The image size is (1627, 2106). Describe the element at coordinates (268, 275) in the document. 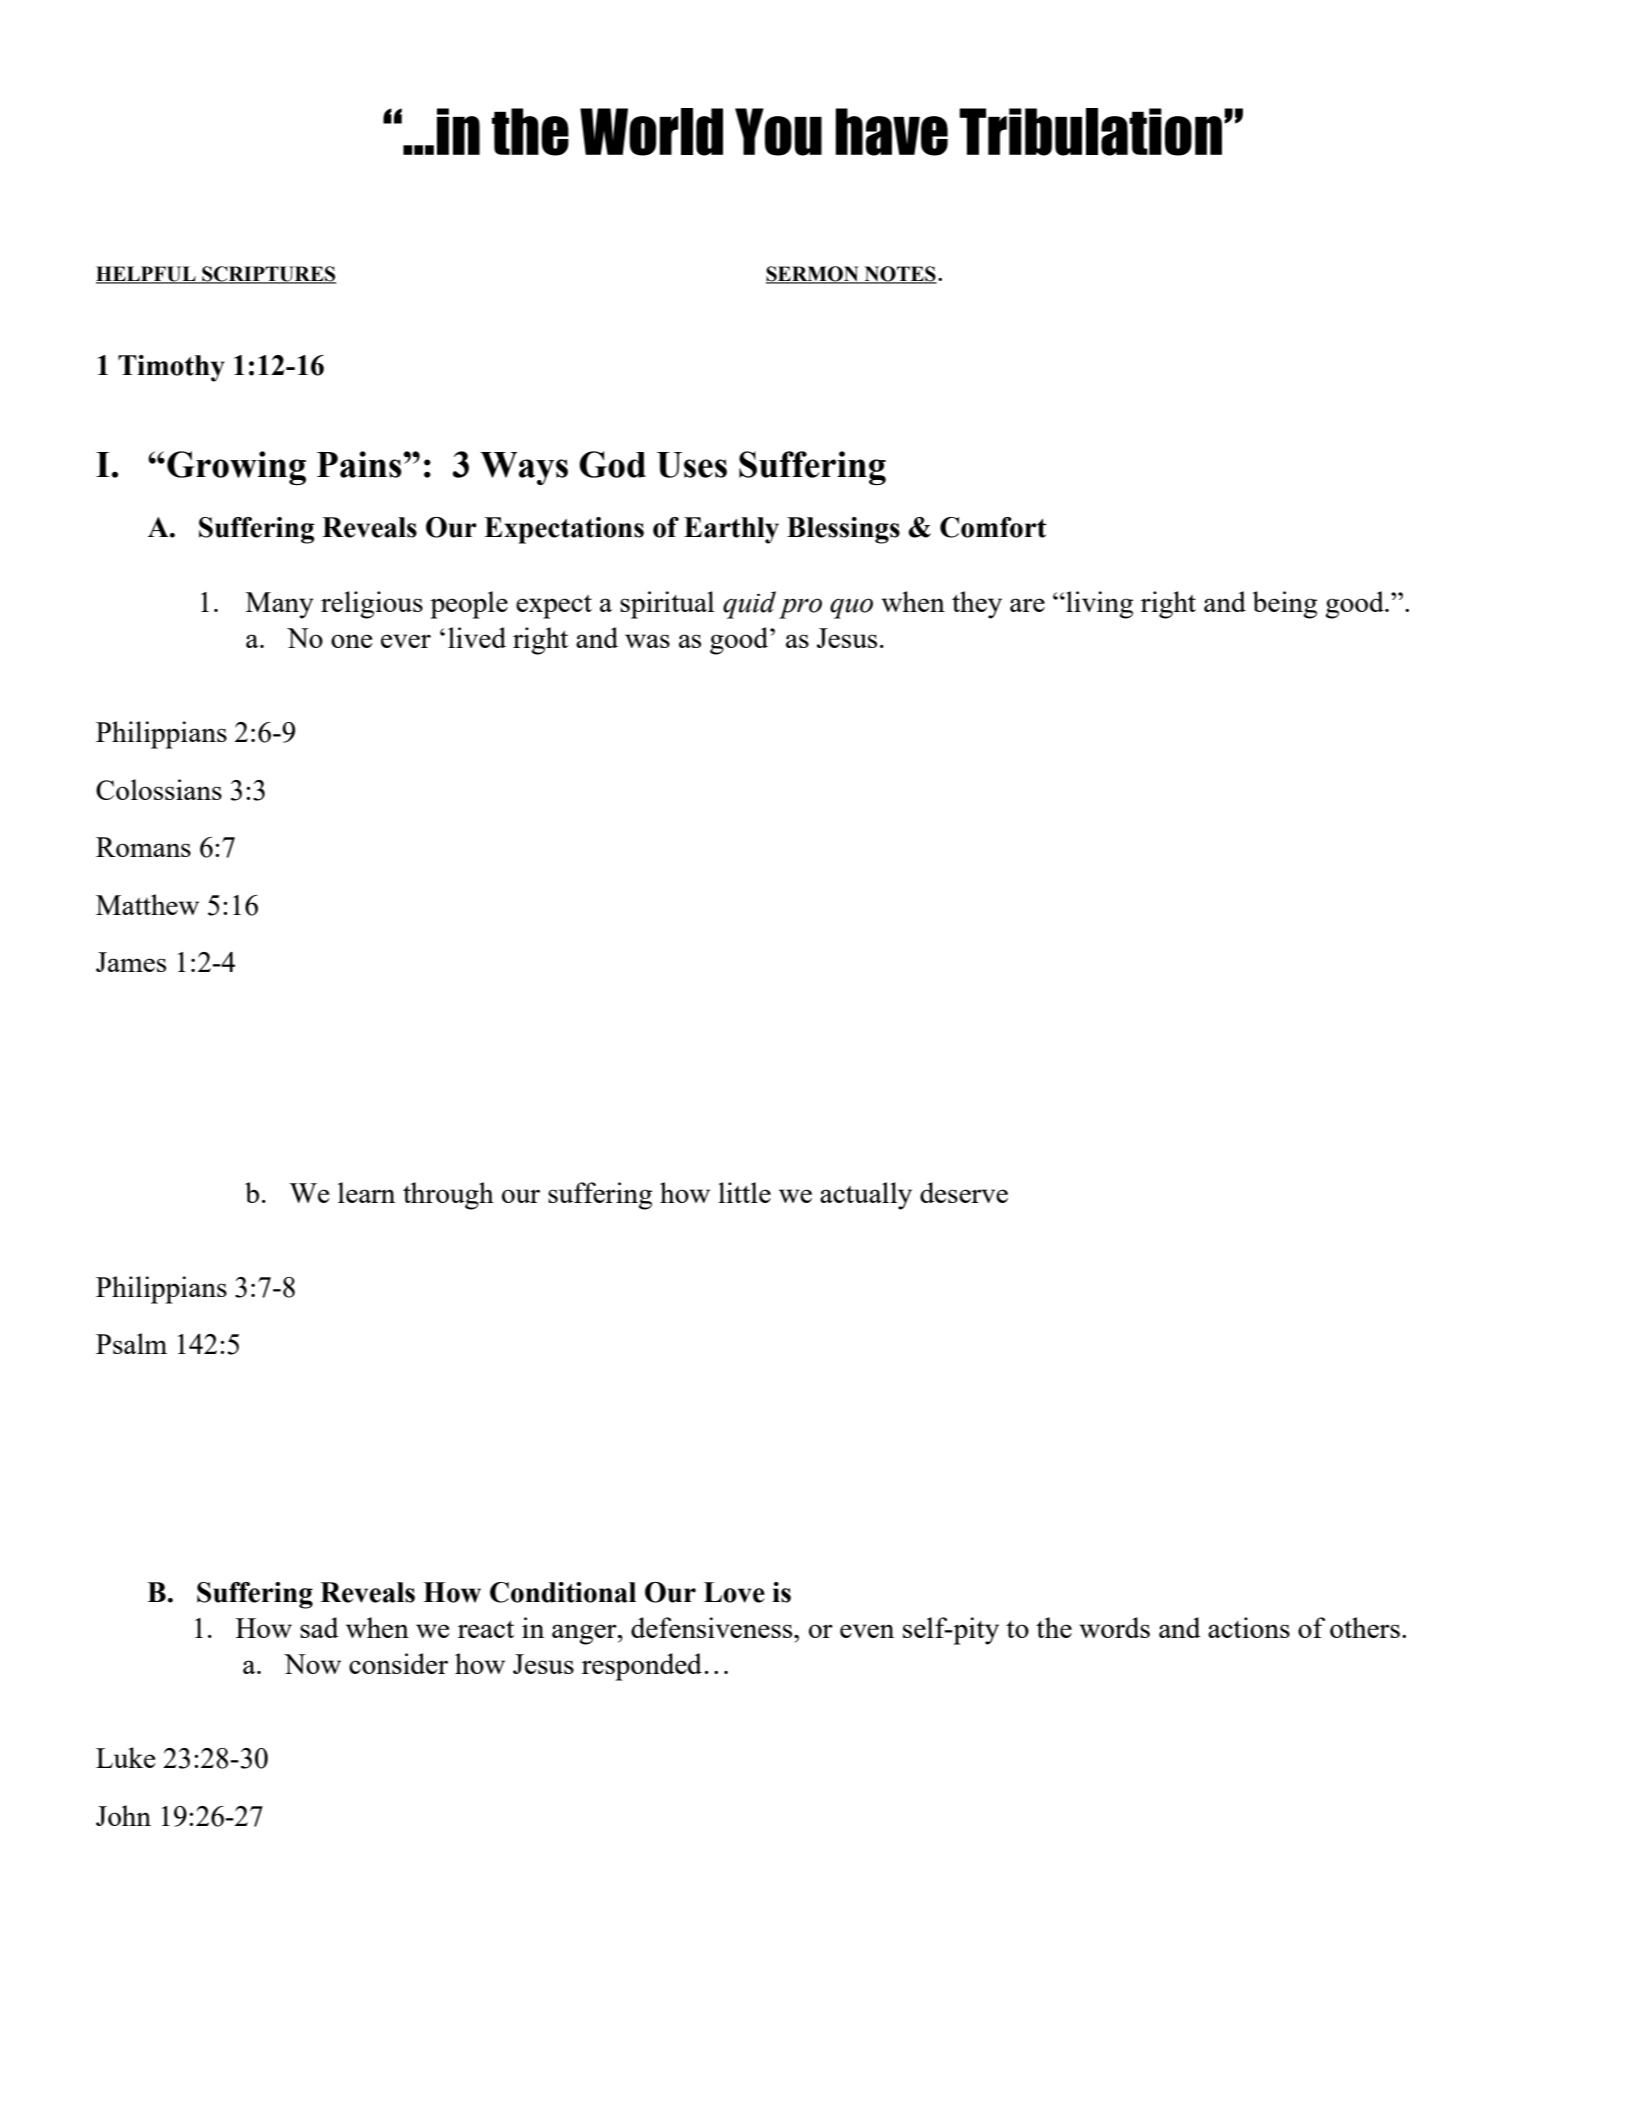

I see `SCRIPTURES` at that location.
